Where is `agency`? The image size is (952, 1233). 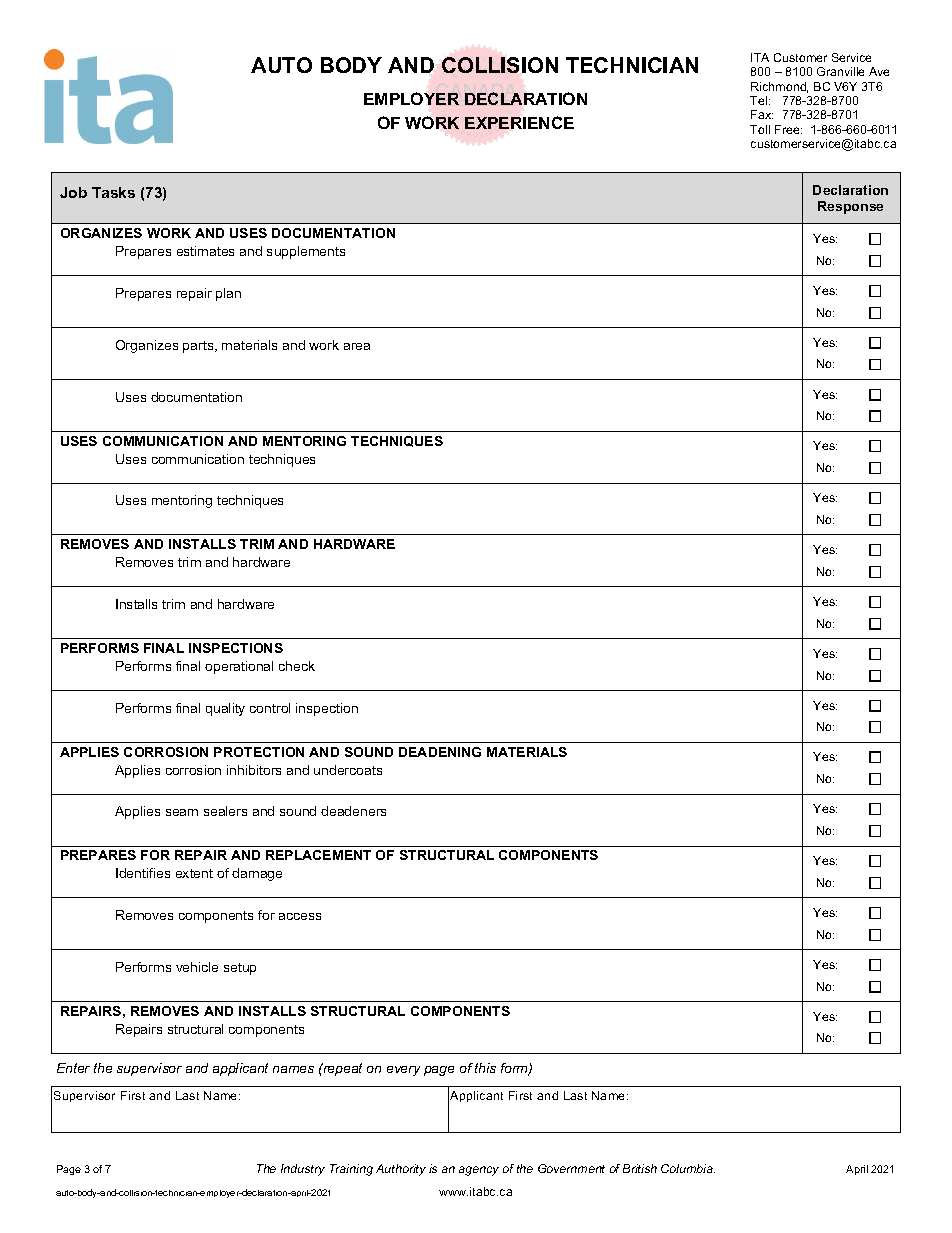
agency is located at coordinates (479, 1171).
